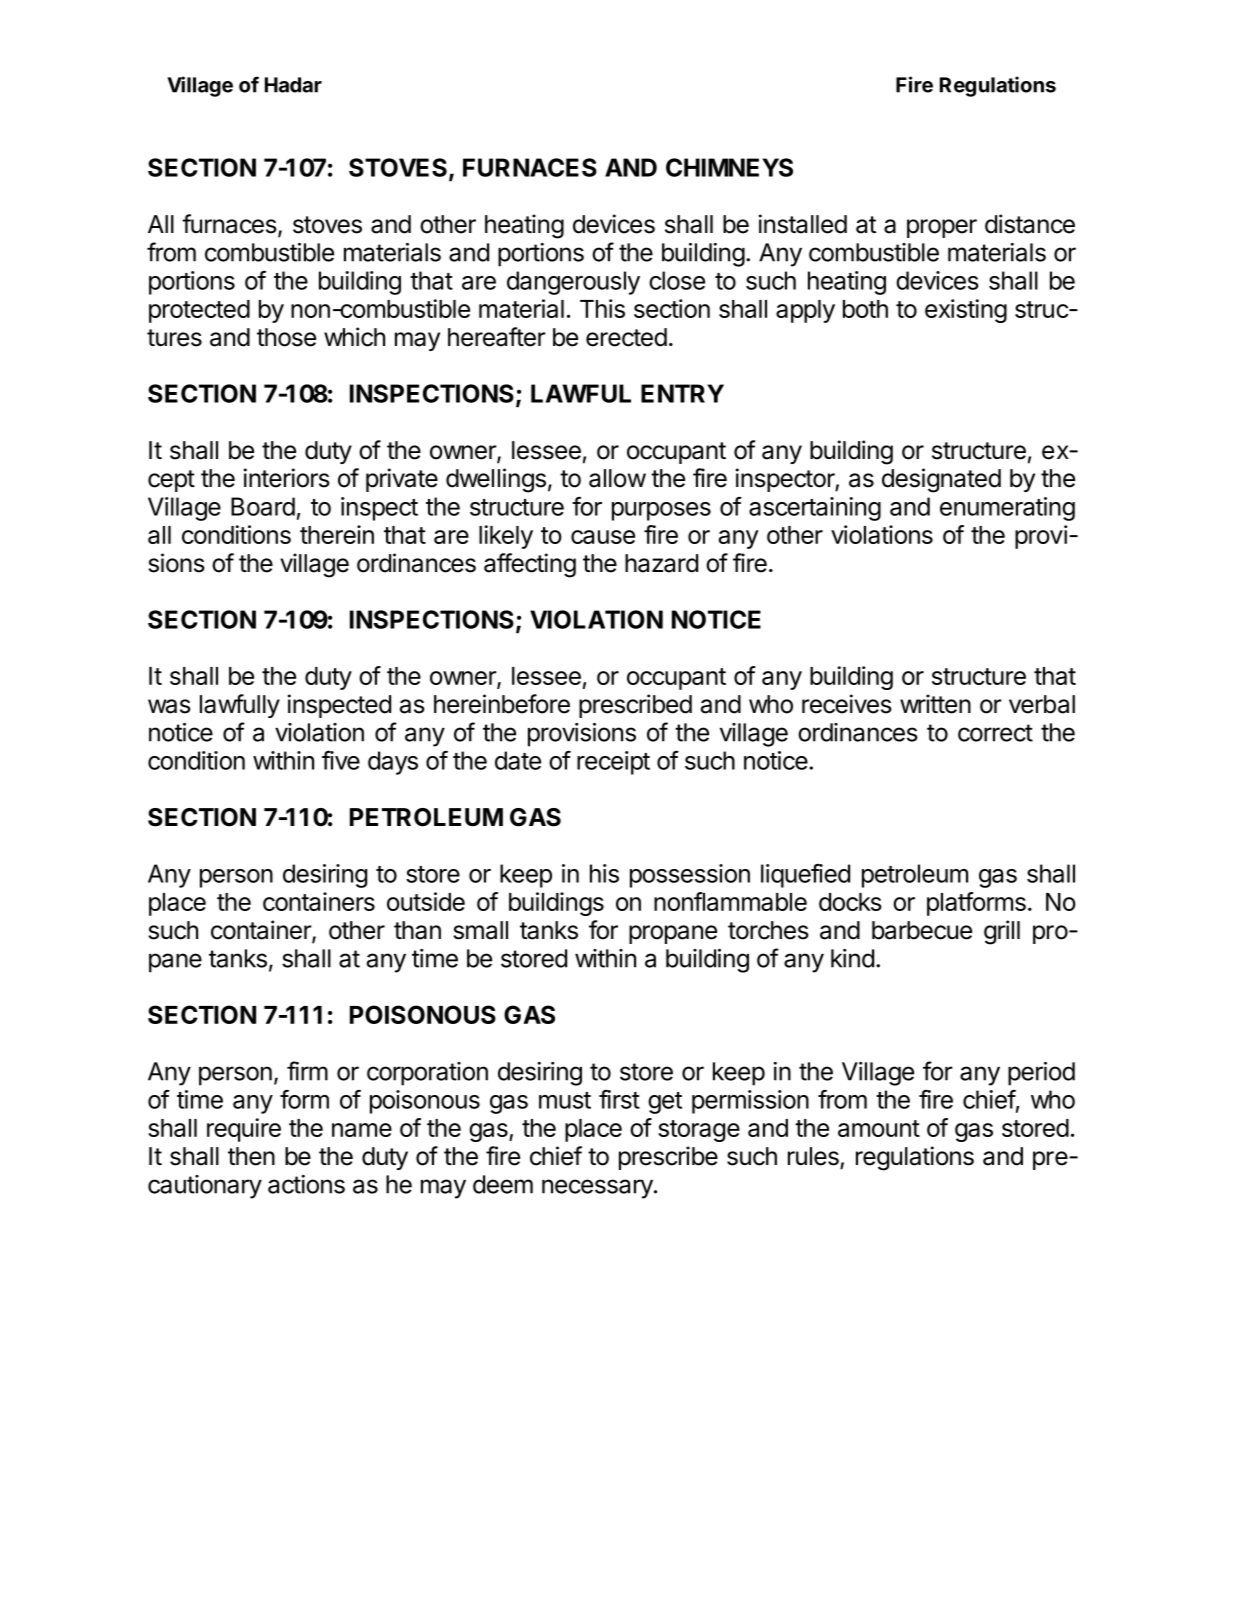 Image resolution: width=1253 pixels, height=1621 pixels. Describe the element at coordinates (251, 1156) in the page. I see `then` at that location.
